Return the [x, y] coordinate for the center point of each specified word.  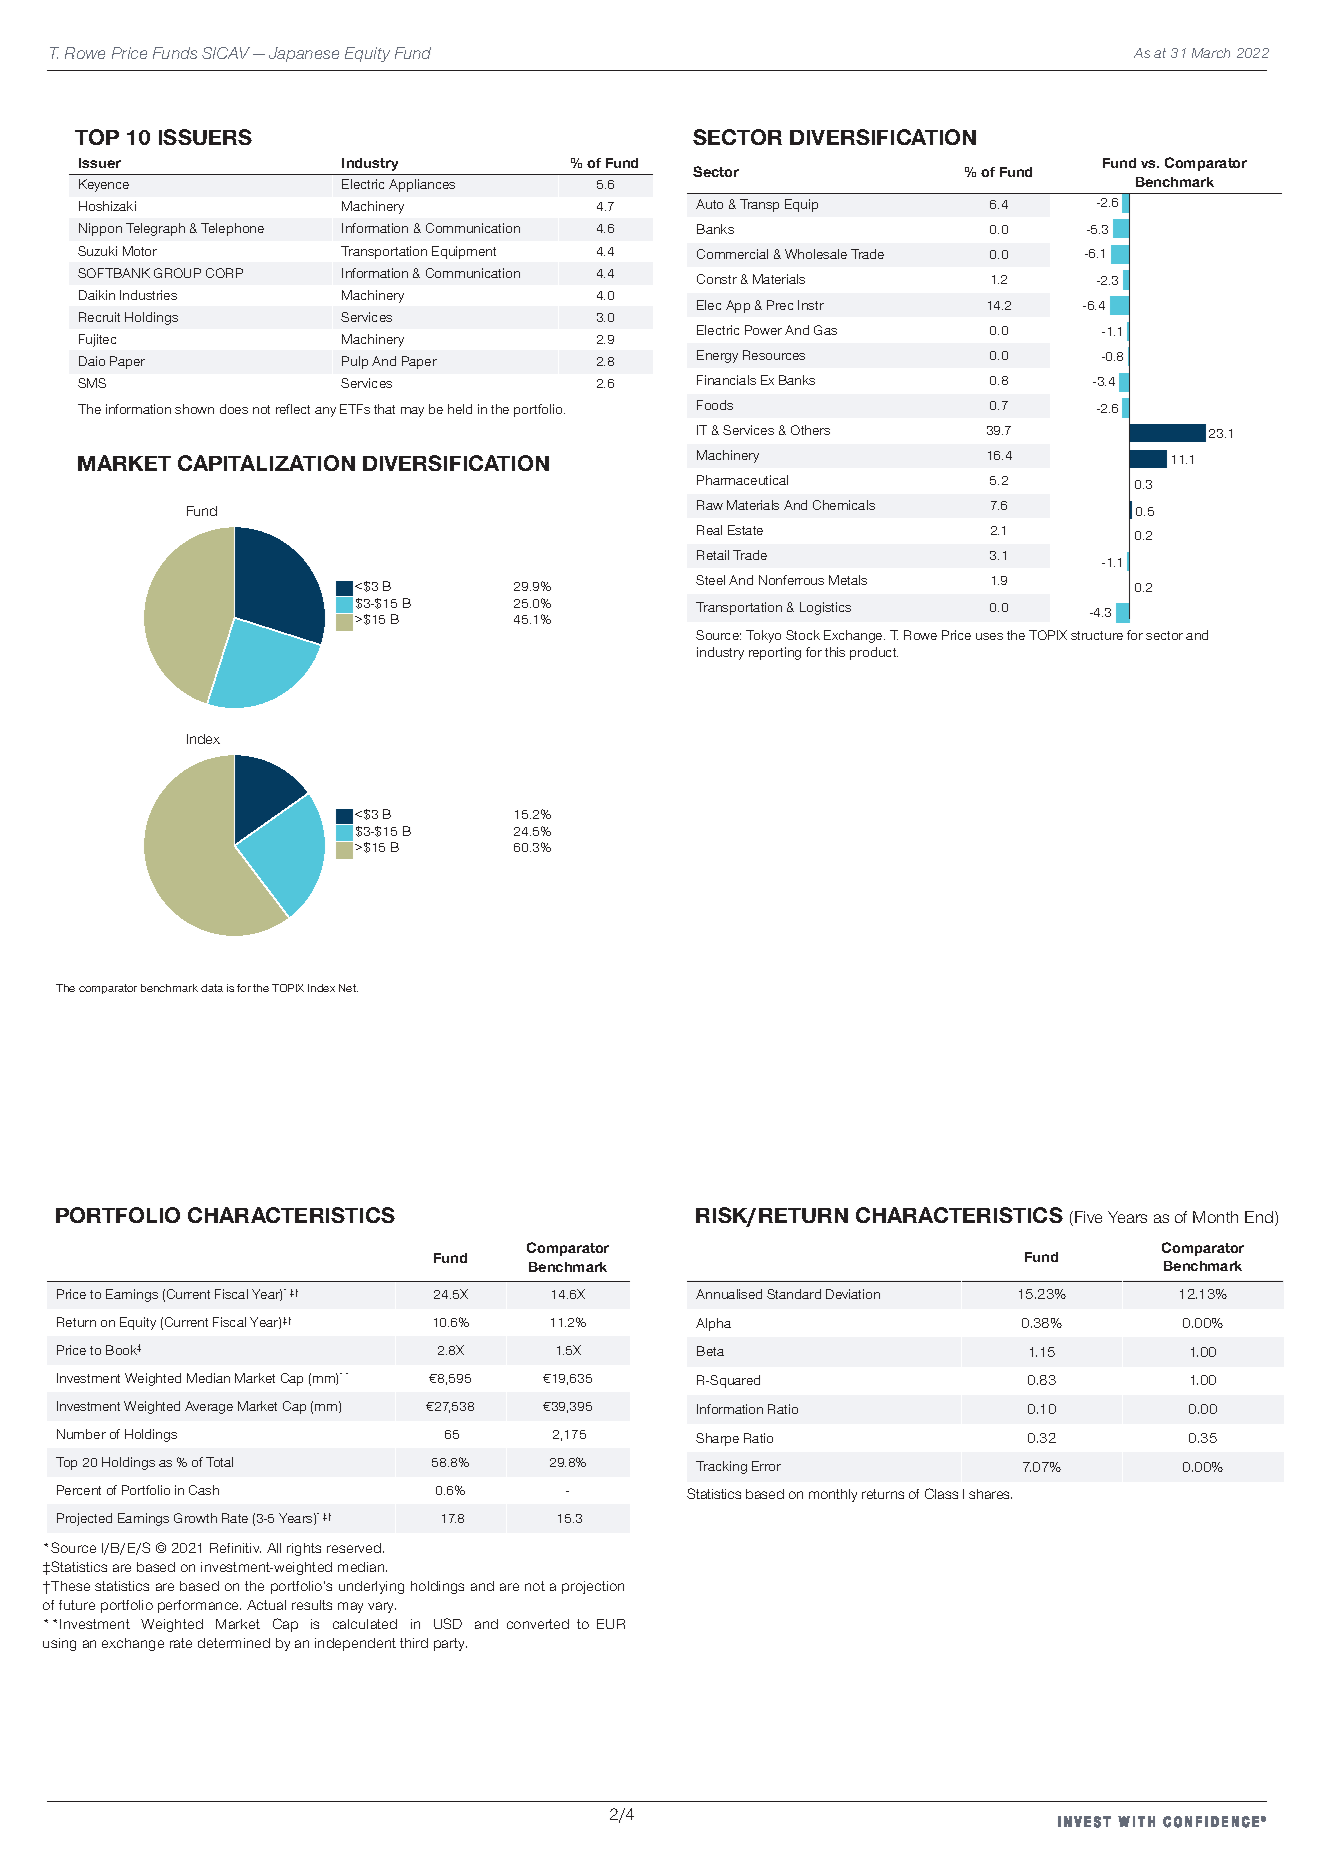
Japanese [304, 54]
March [1211, 53]
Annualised [729, 1294]
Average [209, 1407]
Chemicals [844, 505]
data [212, 988]
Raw [710, 505]
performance [199, 1606]
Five [1088, 1217]
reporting [775, 653]
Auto [709, 204]
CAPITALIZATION [266, 463]
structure [1097, 635]
